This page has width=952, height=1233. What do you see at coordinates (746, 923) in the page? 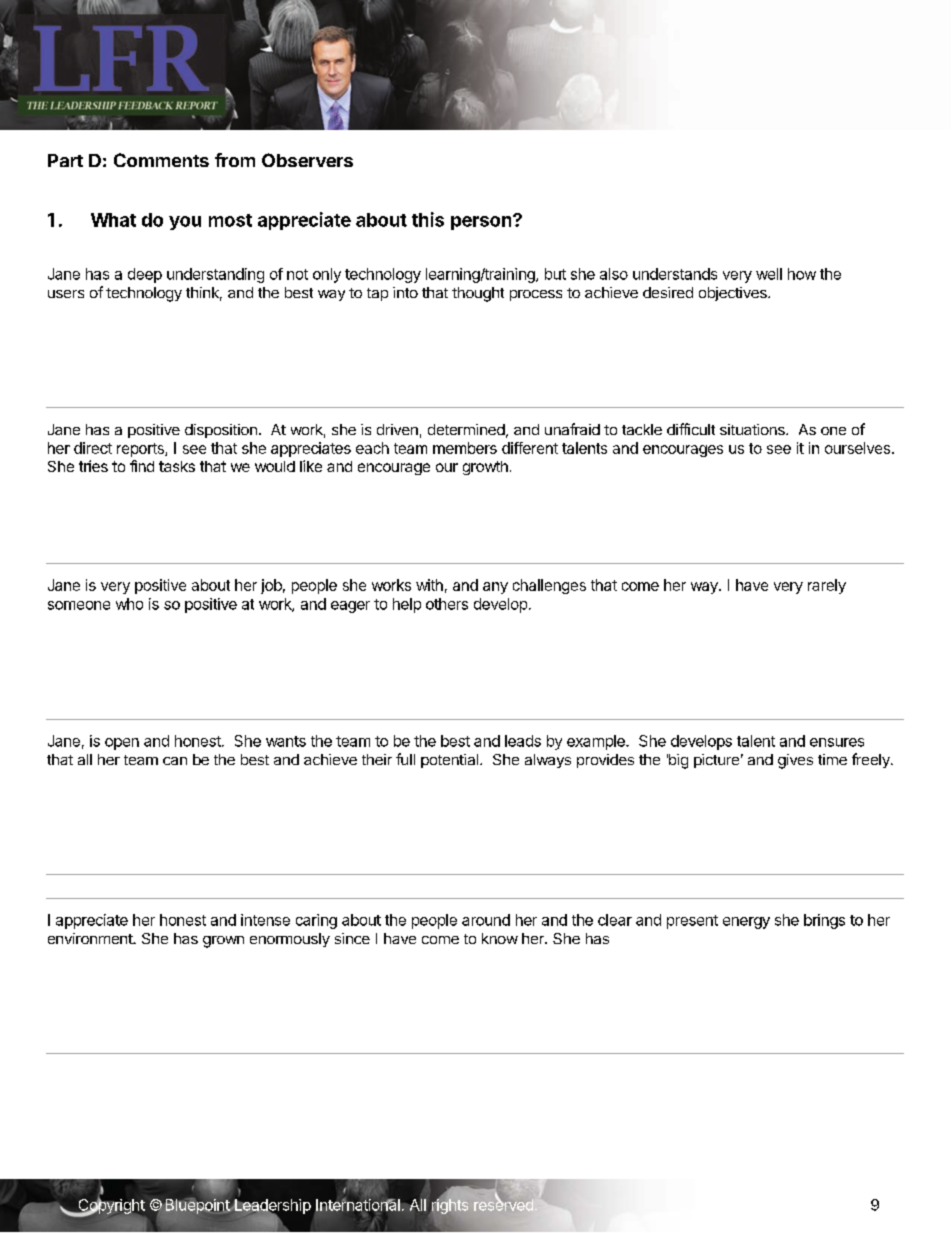
I see `energy` at bounding box center [746, 923].
